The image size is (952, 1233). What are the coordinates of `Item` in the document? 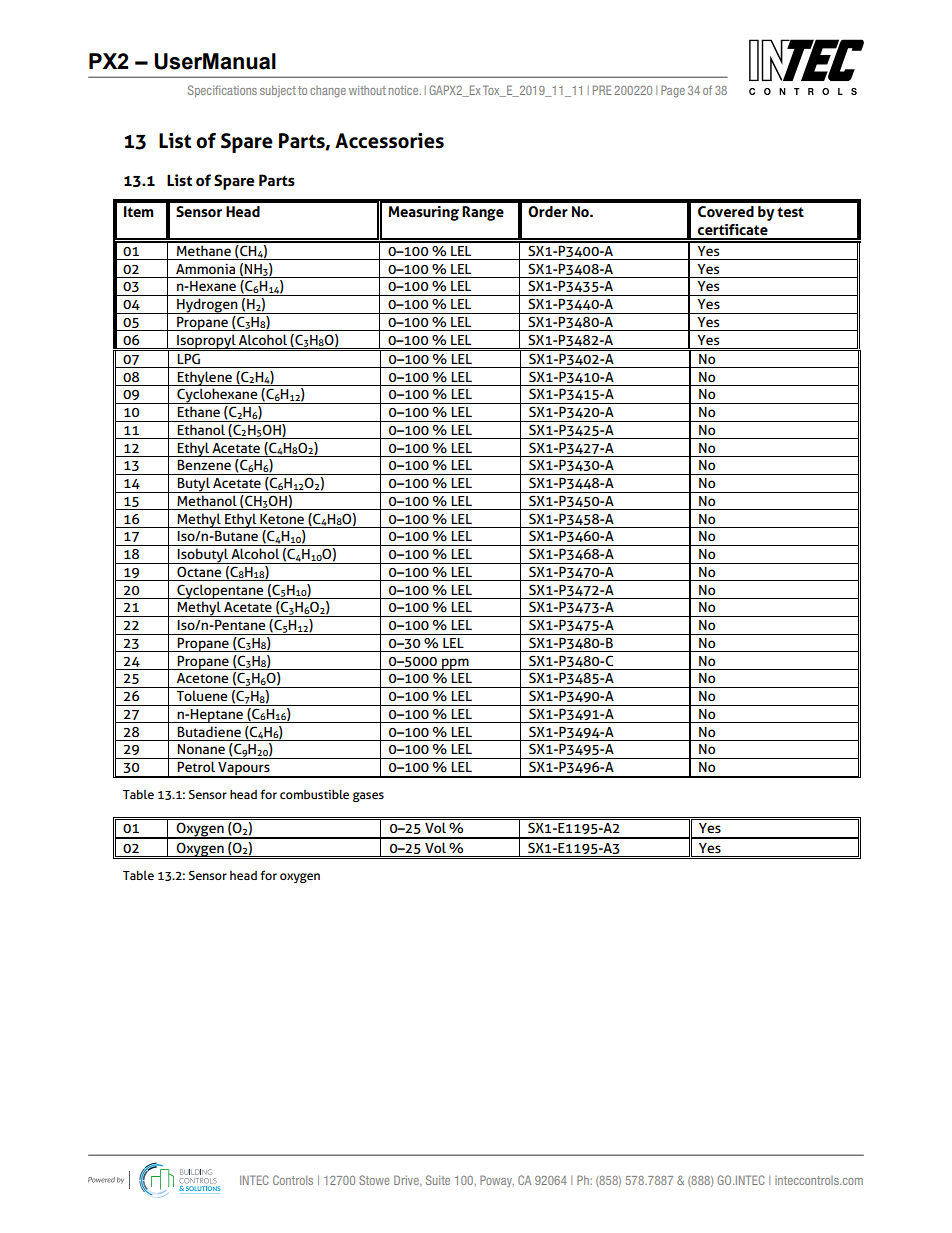 It's located at (139, 211).
